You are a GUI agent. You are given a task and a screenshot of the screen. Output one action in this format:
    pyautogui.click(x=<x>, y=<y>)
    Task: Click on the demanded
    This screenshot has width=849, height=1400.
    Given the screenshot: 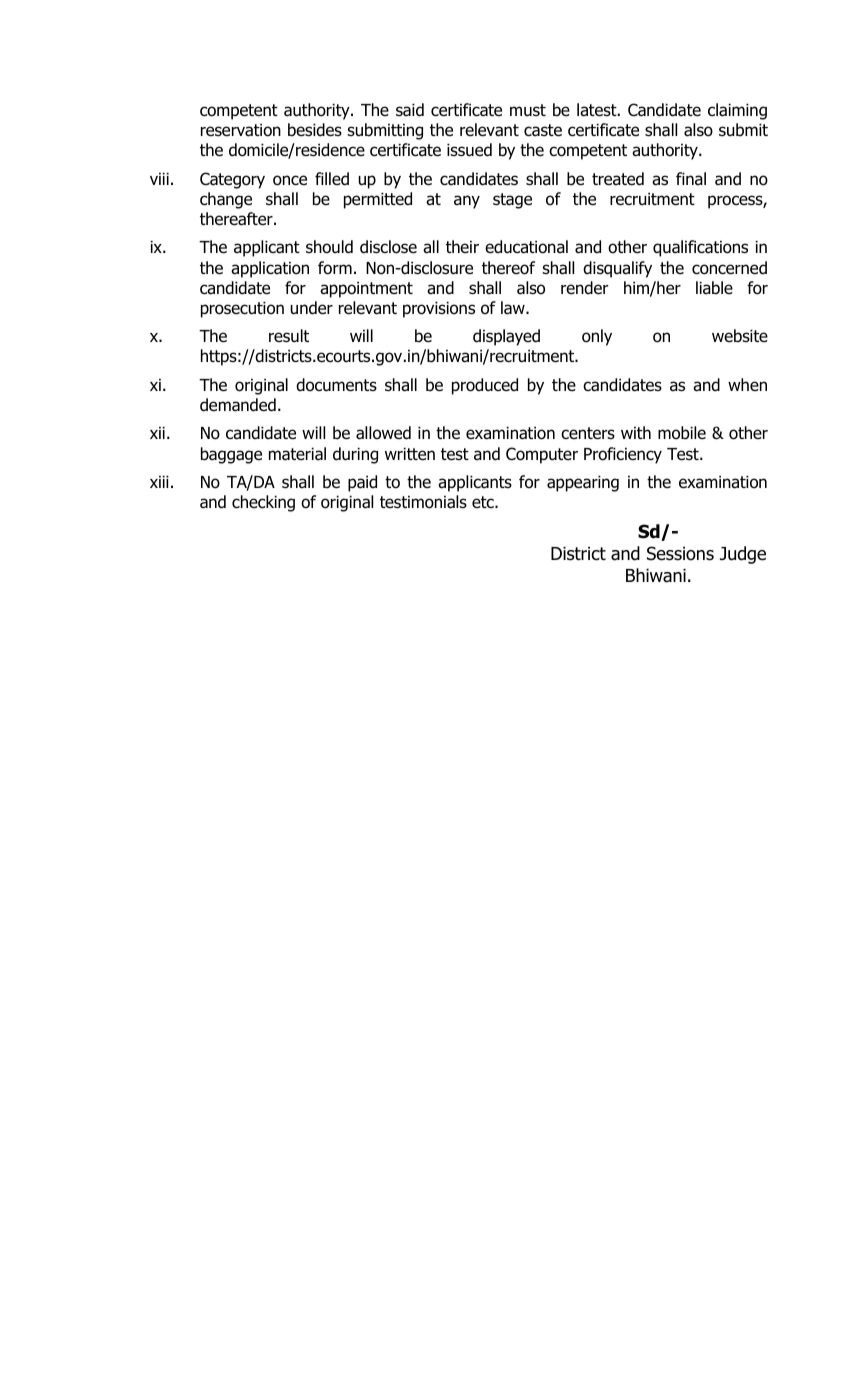 What is the action you would take?
    pyautogui.click(x=238, y=405)
